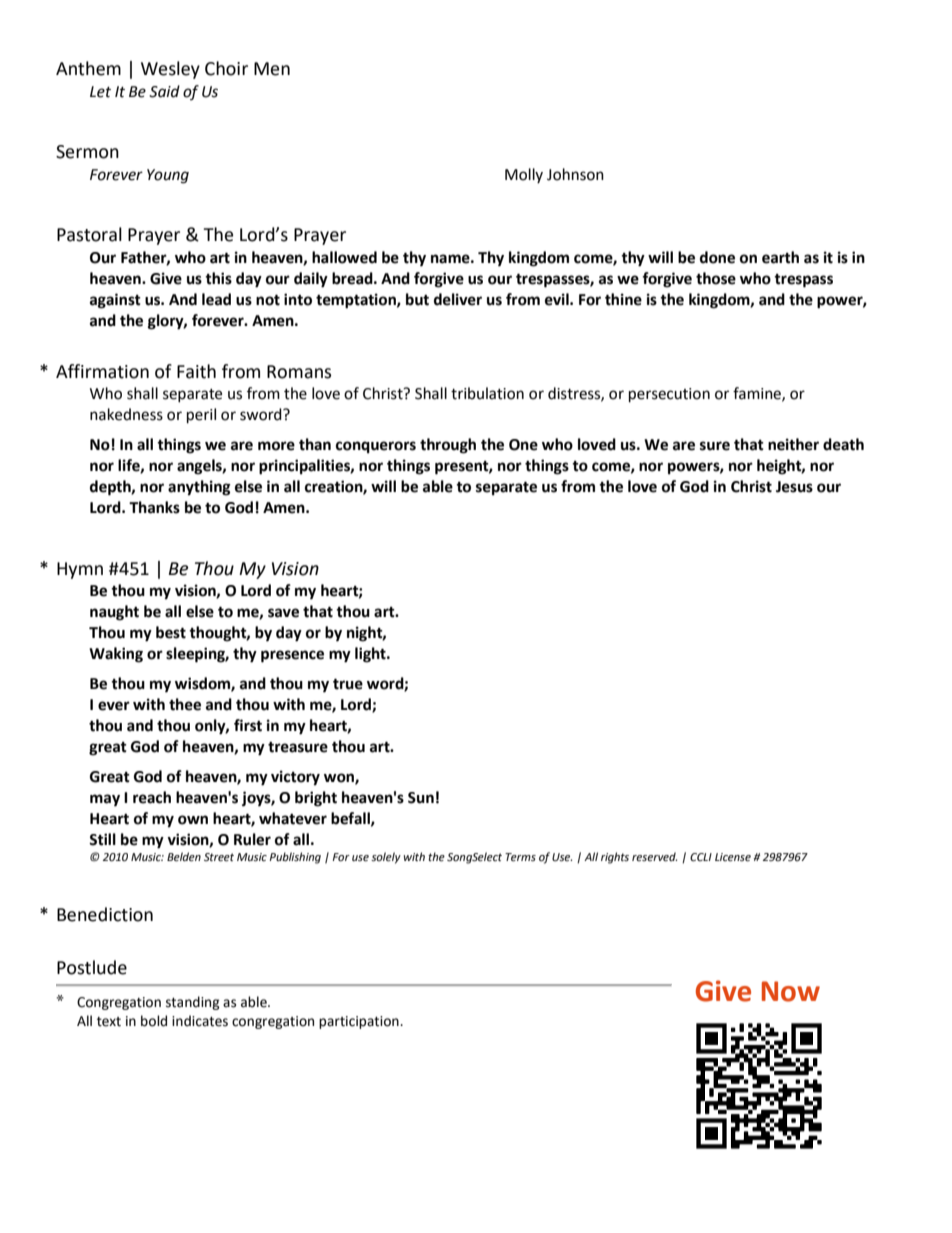  Describe the element at coordinates (487, 393) in the screenshot. I see `tribulation` at that location.
